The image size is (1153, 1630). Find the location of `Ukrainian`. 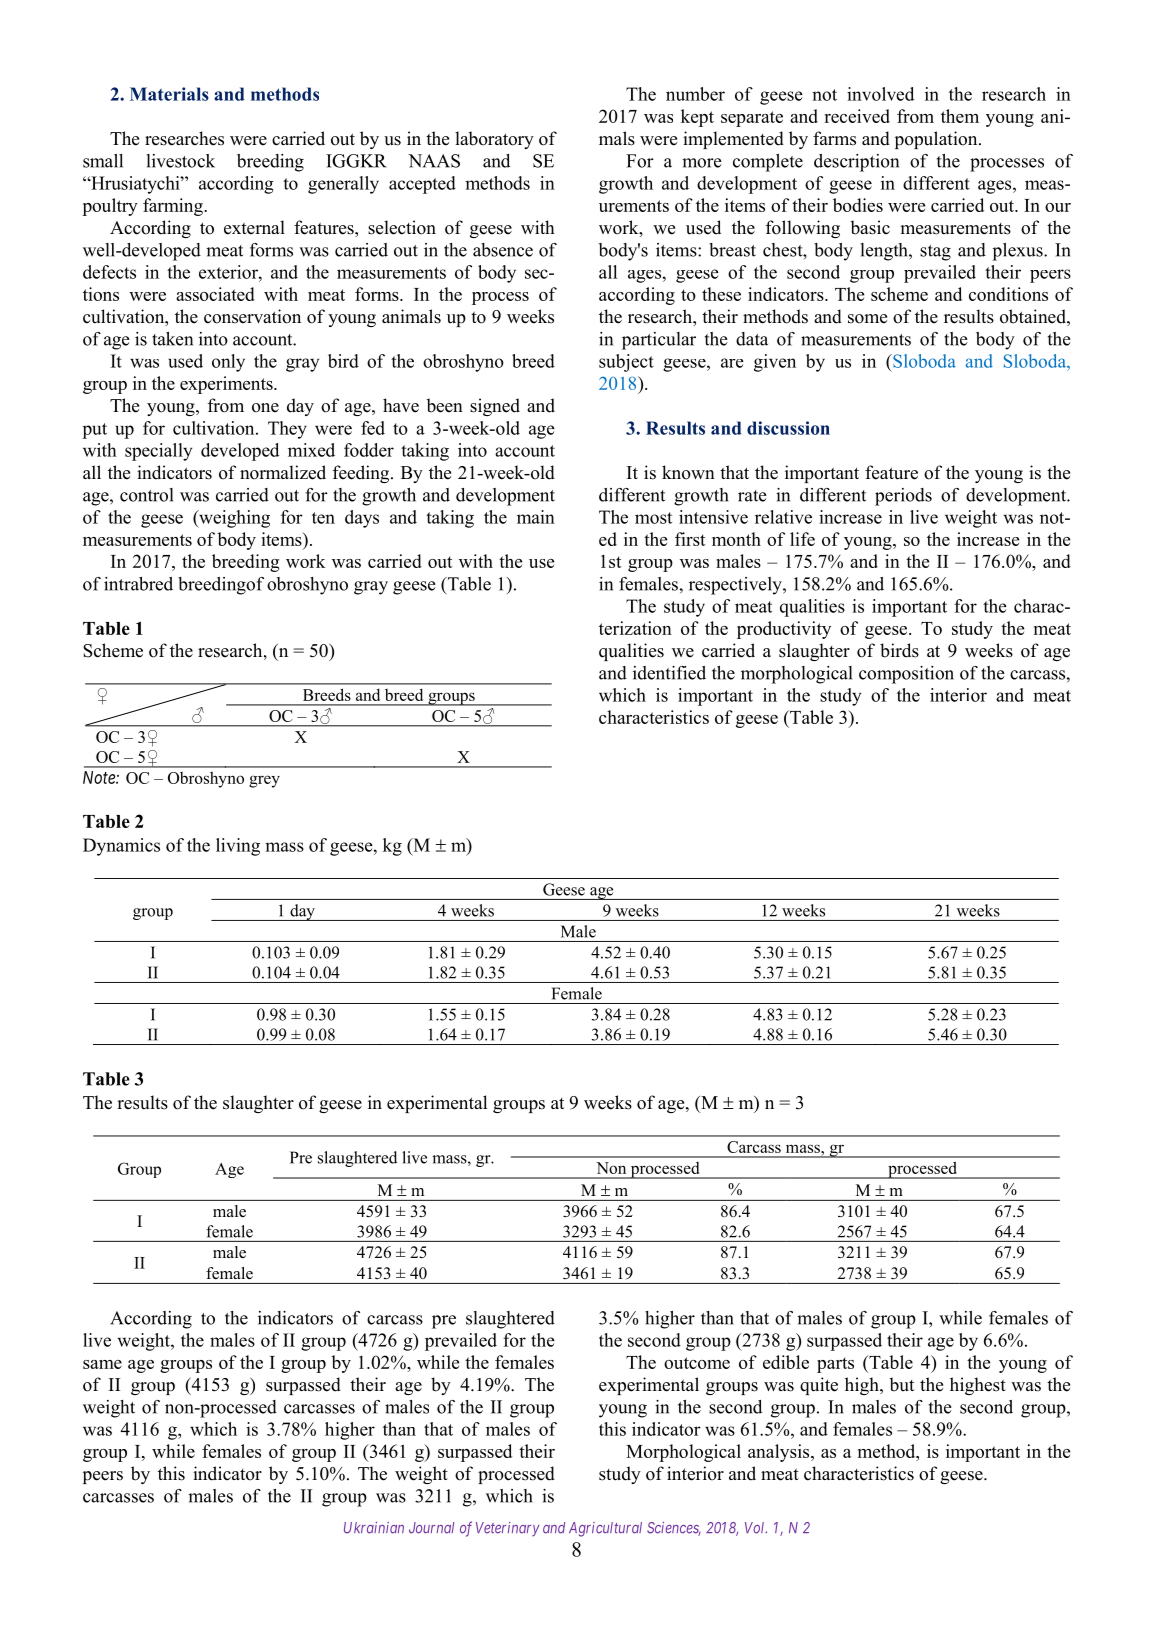

Ukrainian is located at coordinates (374, 1528).
